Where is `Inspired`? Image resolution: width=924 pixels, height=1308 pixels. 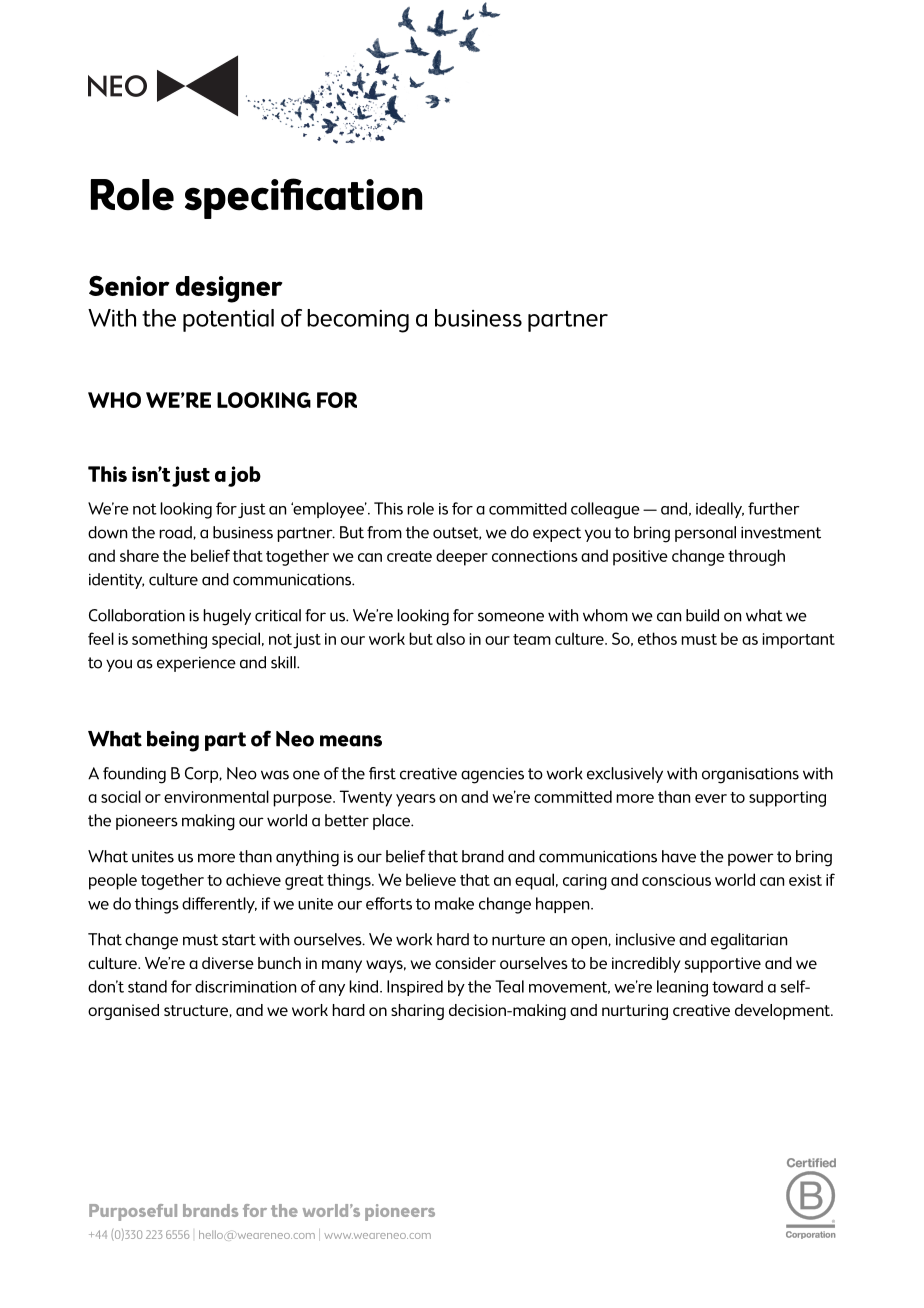
Inspired is located at coordinates (415, 988).
